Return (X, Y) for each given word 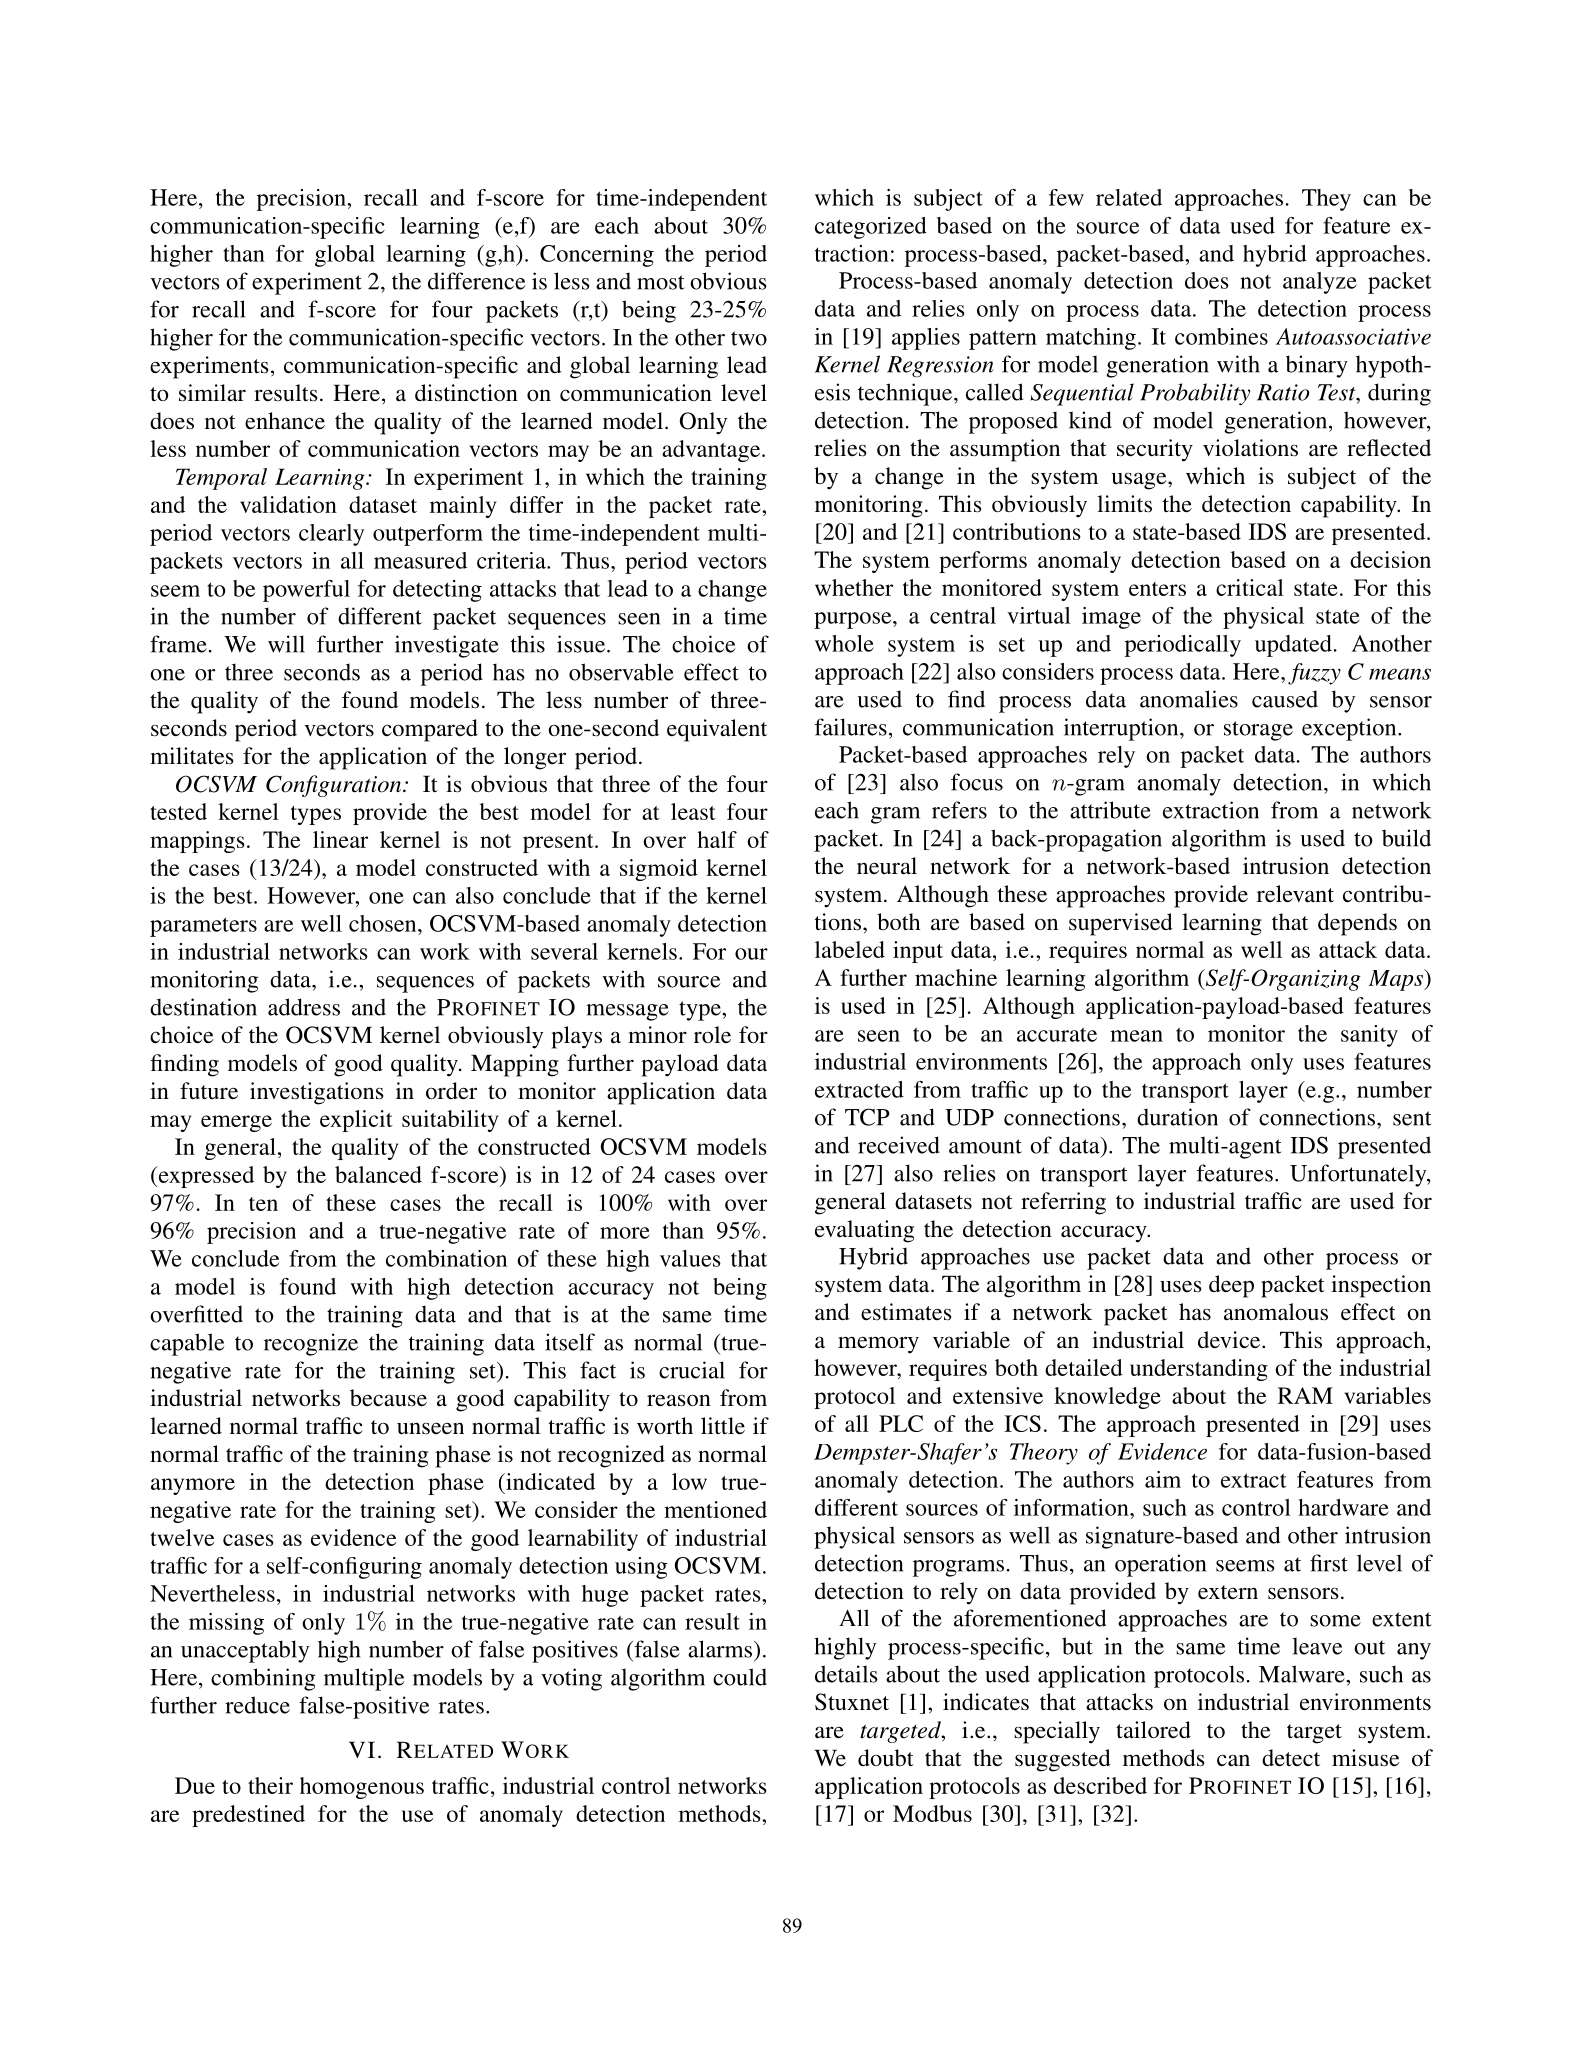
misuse (1365, 1758)
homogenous (362, 1788)
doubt (886, 1757)
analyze (1320, 283)
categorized (871, 228)
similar (212, 393)
